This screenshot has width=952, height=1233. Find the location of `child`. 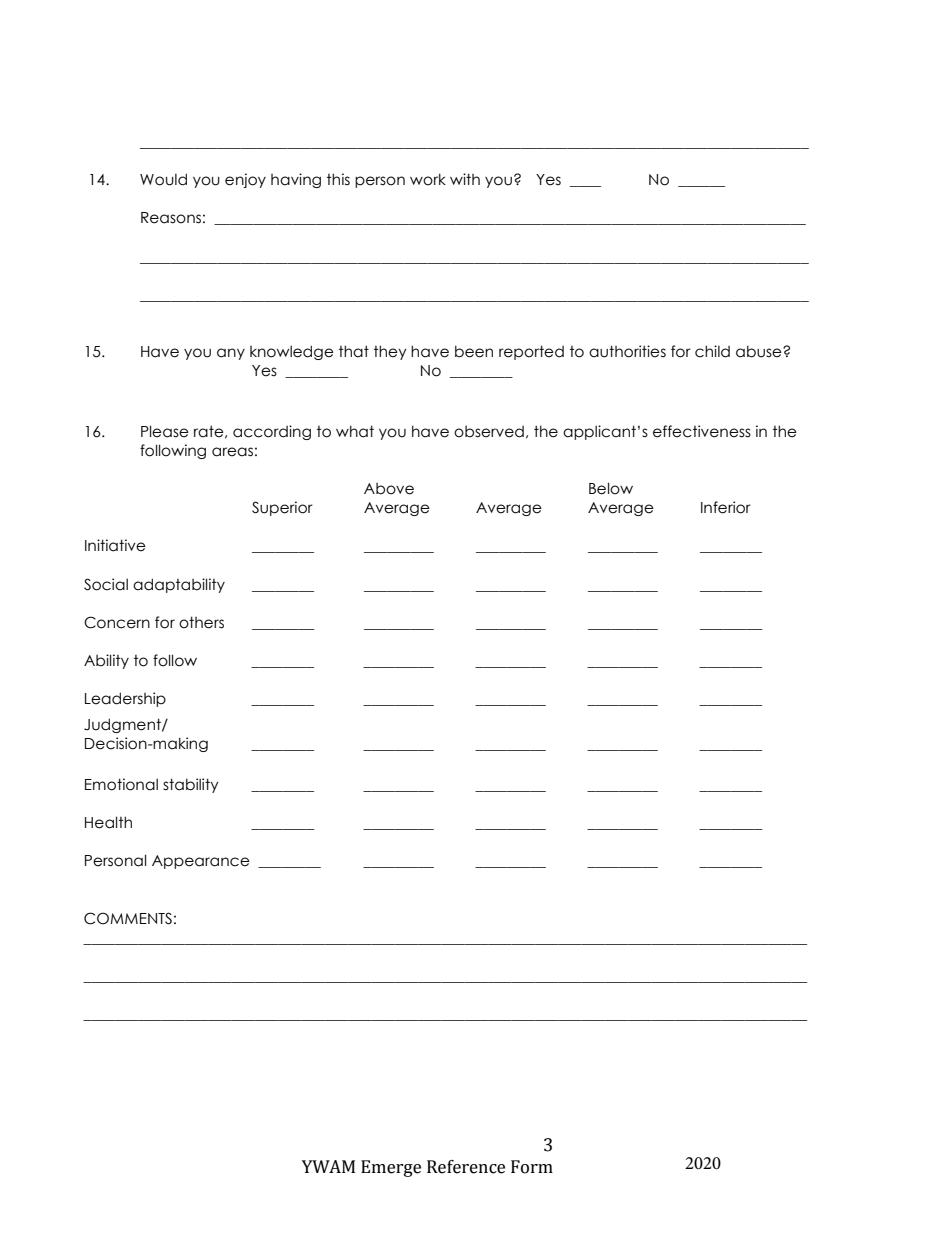

child is located at coordinates (712, 351).
